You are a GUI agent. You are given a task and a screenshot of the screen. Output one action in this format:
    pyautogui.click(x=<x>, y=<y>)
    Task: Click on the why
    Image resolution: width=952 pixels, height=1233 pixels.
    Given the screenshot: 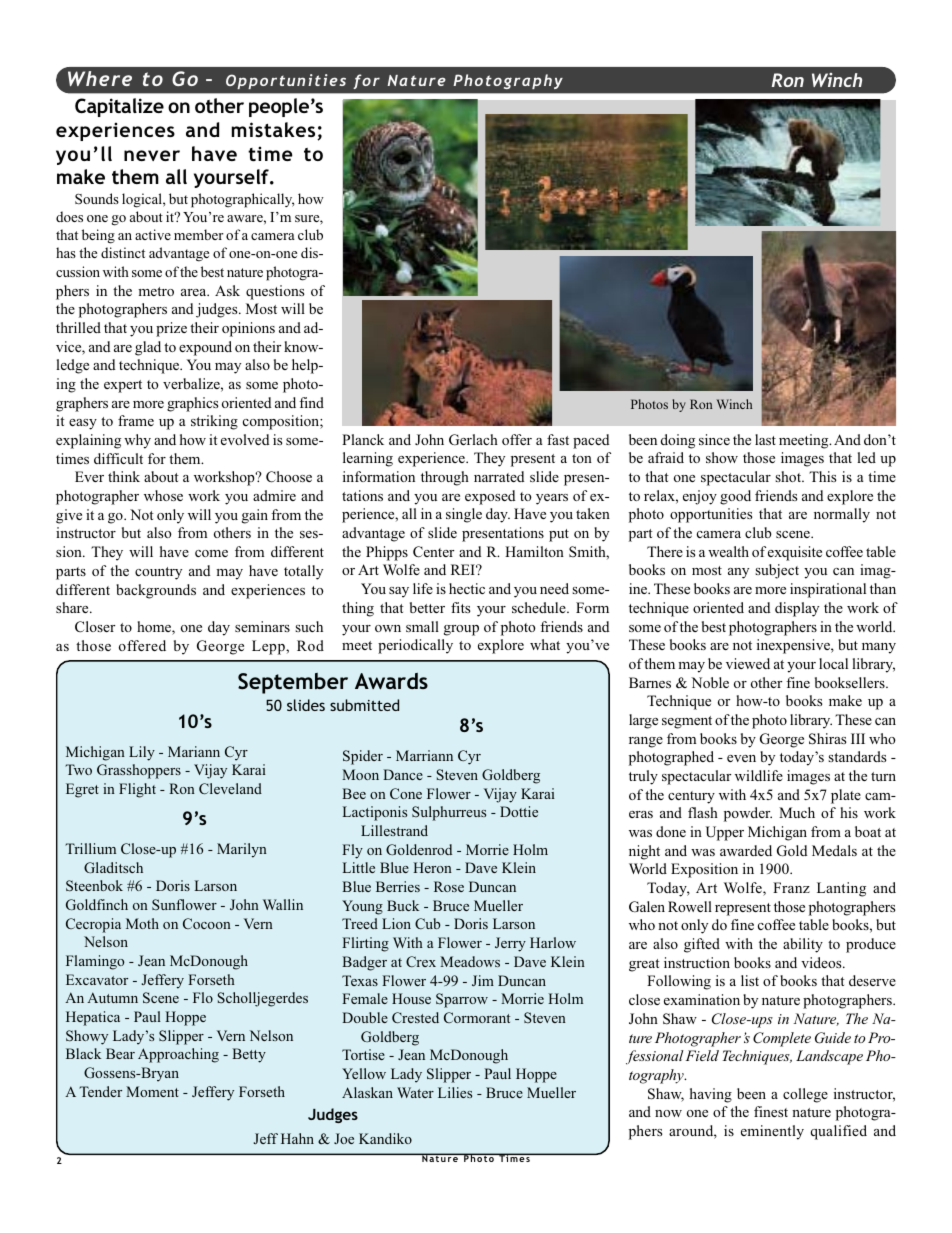 What is the action you would take?
    pyautogui.click(x=137, y=441)
